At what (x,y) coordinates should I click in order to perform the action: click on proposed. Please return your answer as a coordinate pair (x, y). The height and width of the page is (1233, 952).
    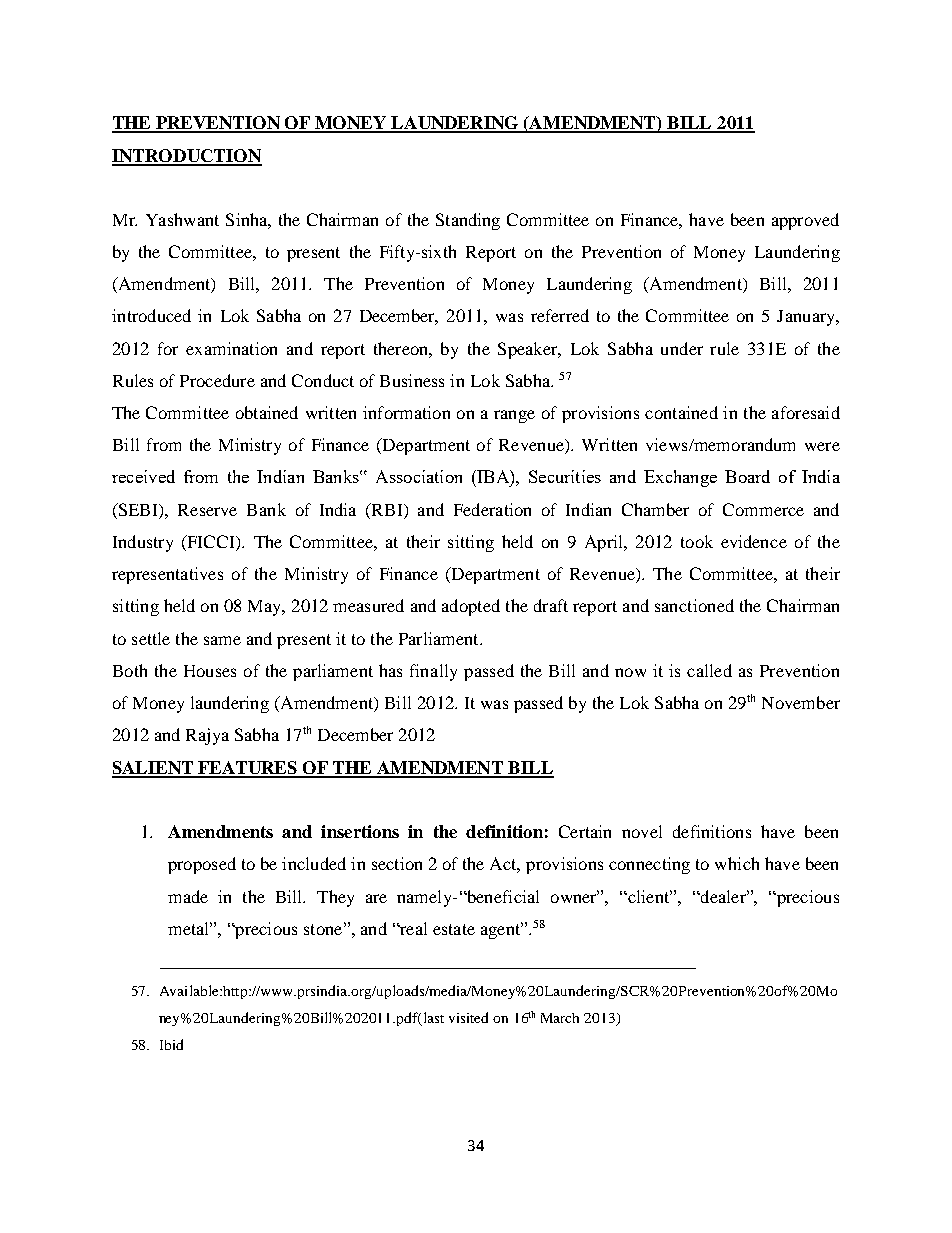
    Looking at the image, I should click on (202, 865).
